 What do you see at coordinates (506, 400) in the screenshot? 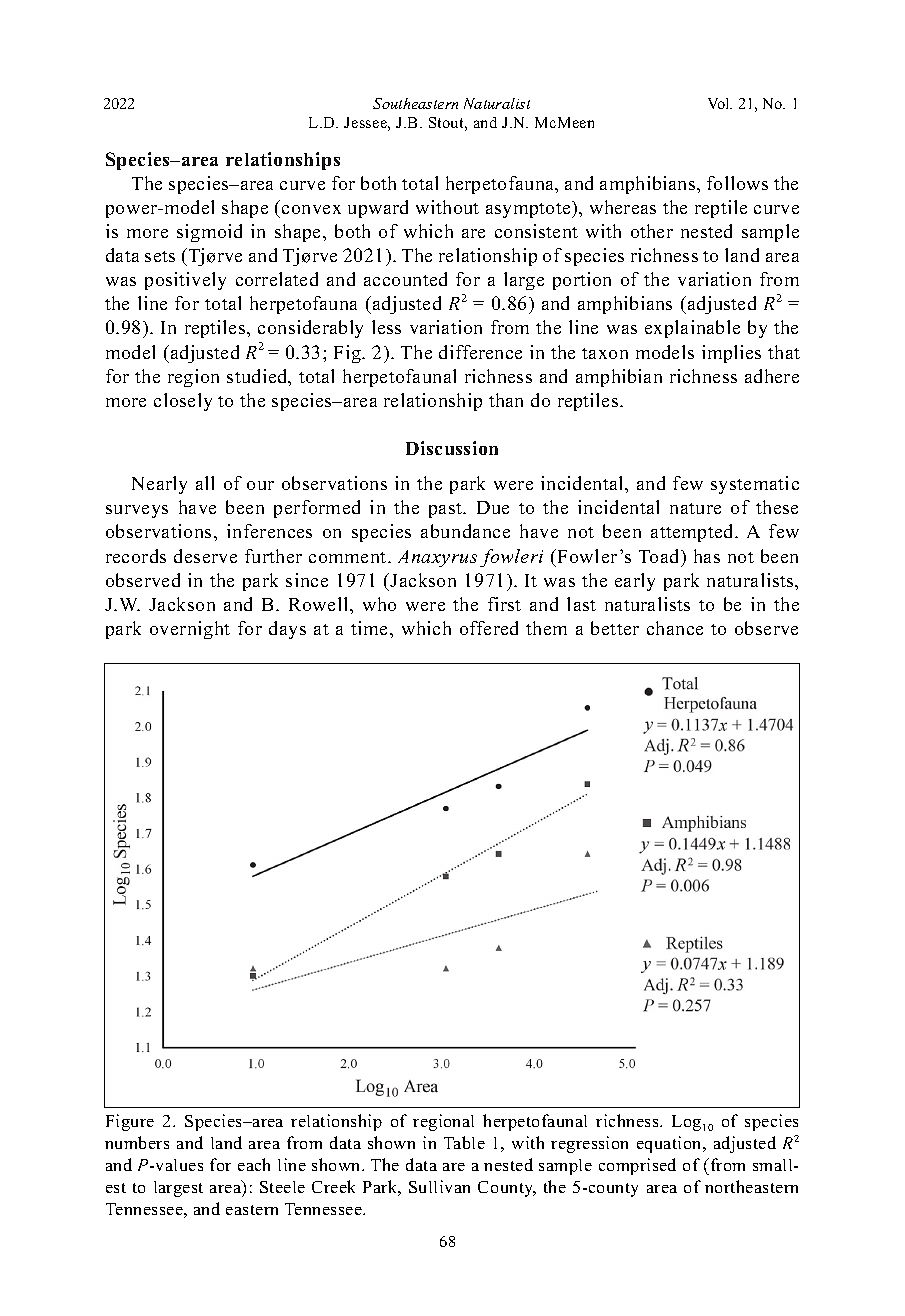
I see `than` at bounding box center [506, 400].
